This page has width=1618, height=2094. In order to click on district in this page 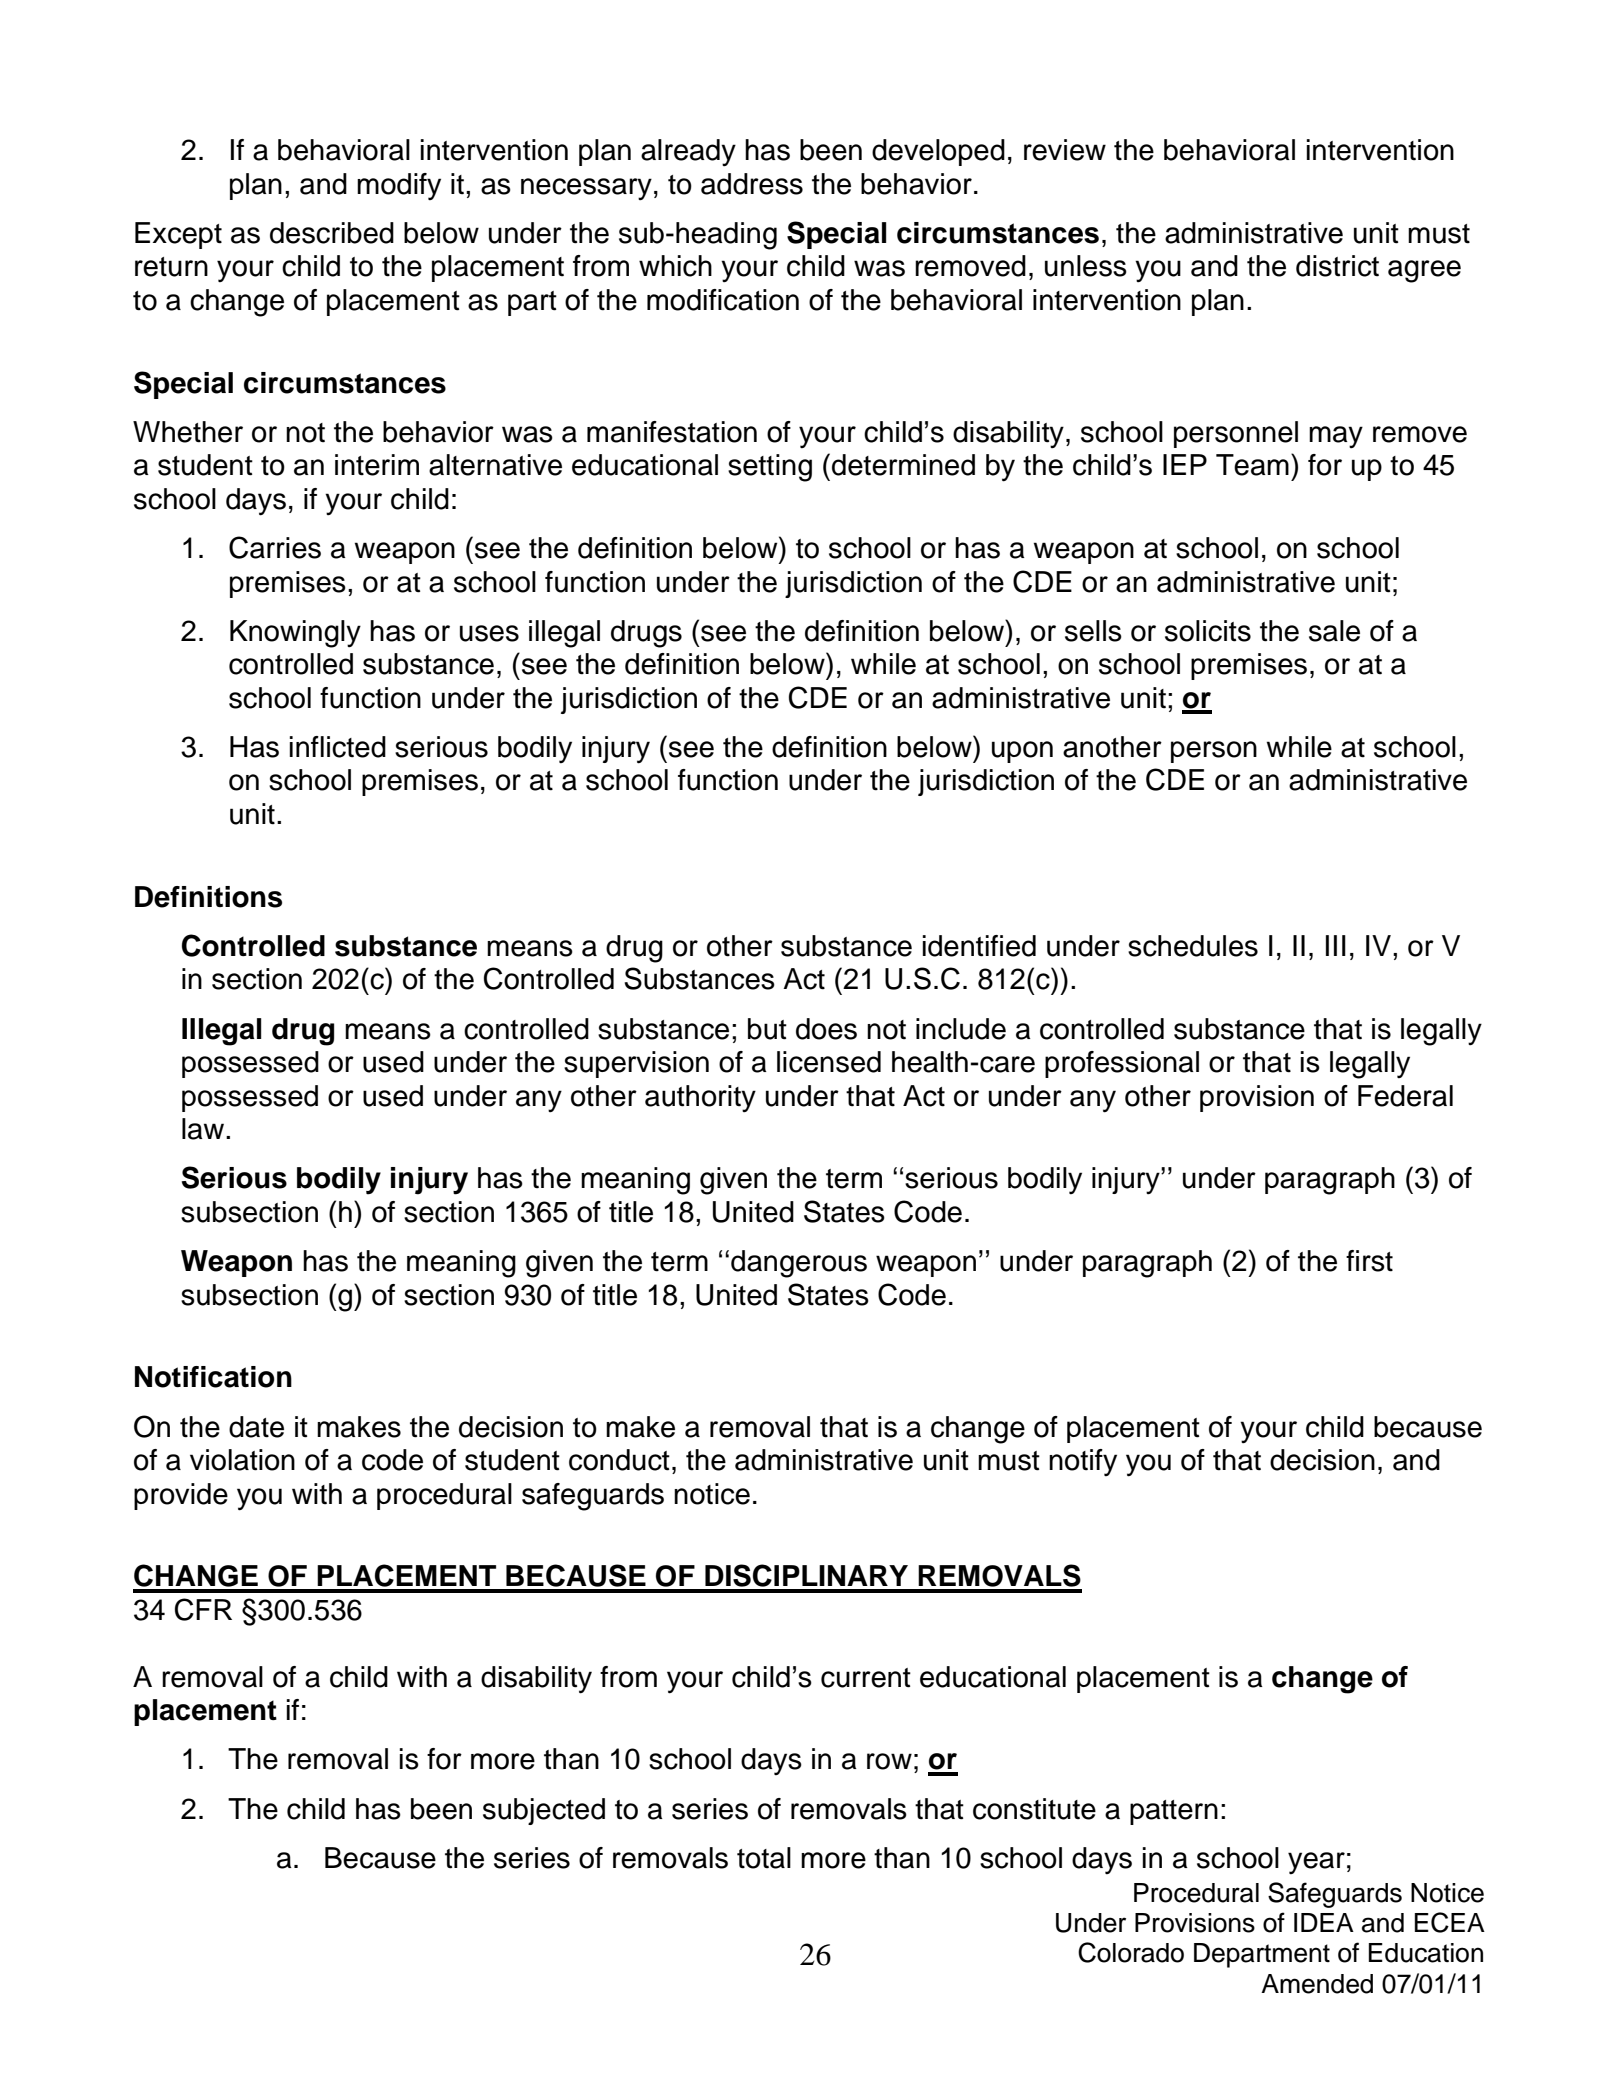, I will do `click(1337, 266)`.
